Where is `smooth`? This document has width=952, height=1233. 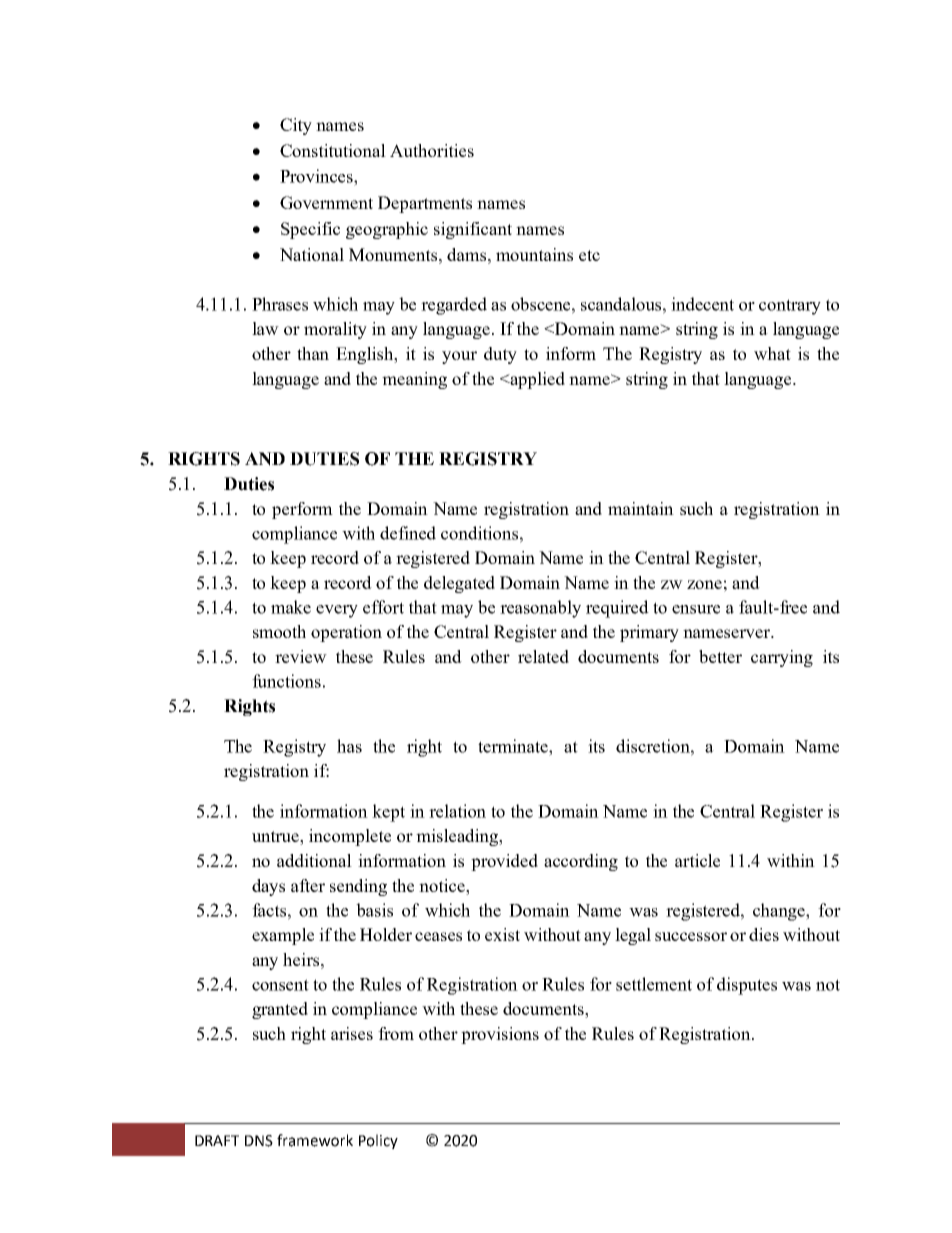
smooth is located at coordinates (279, 631).
